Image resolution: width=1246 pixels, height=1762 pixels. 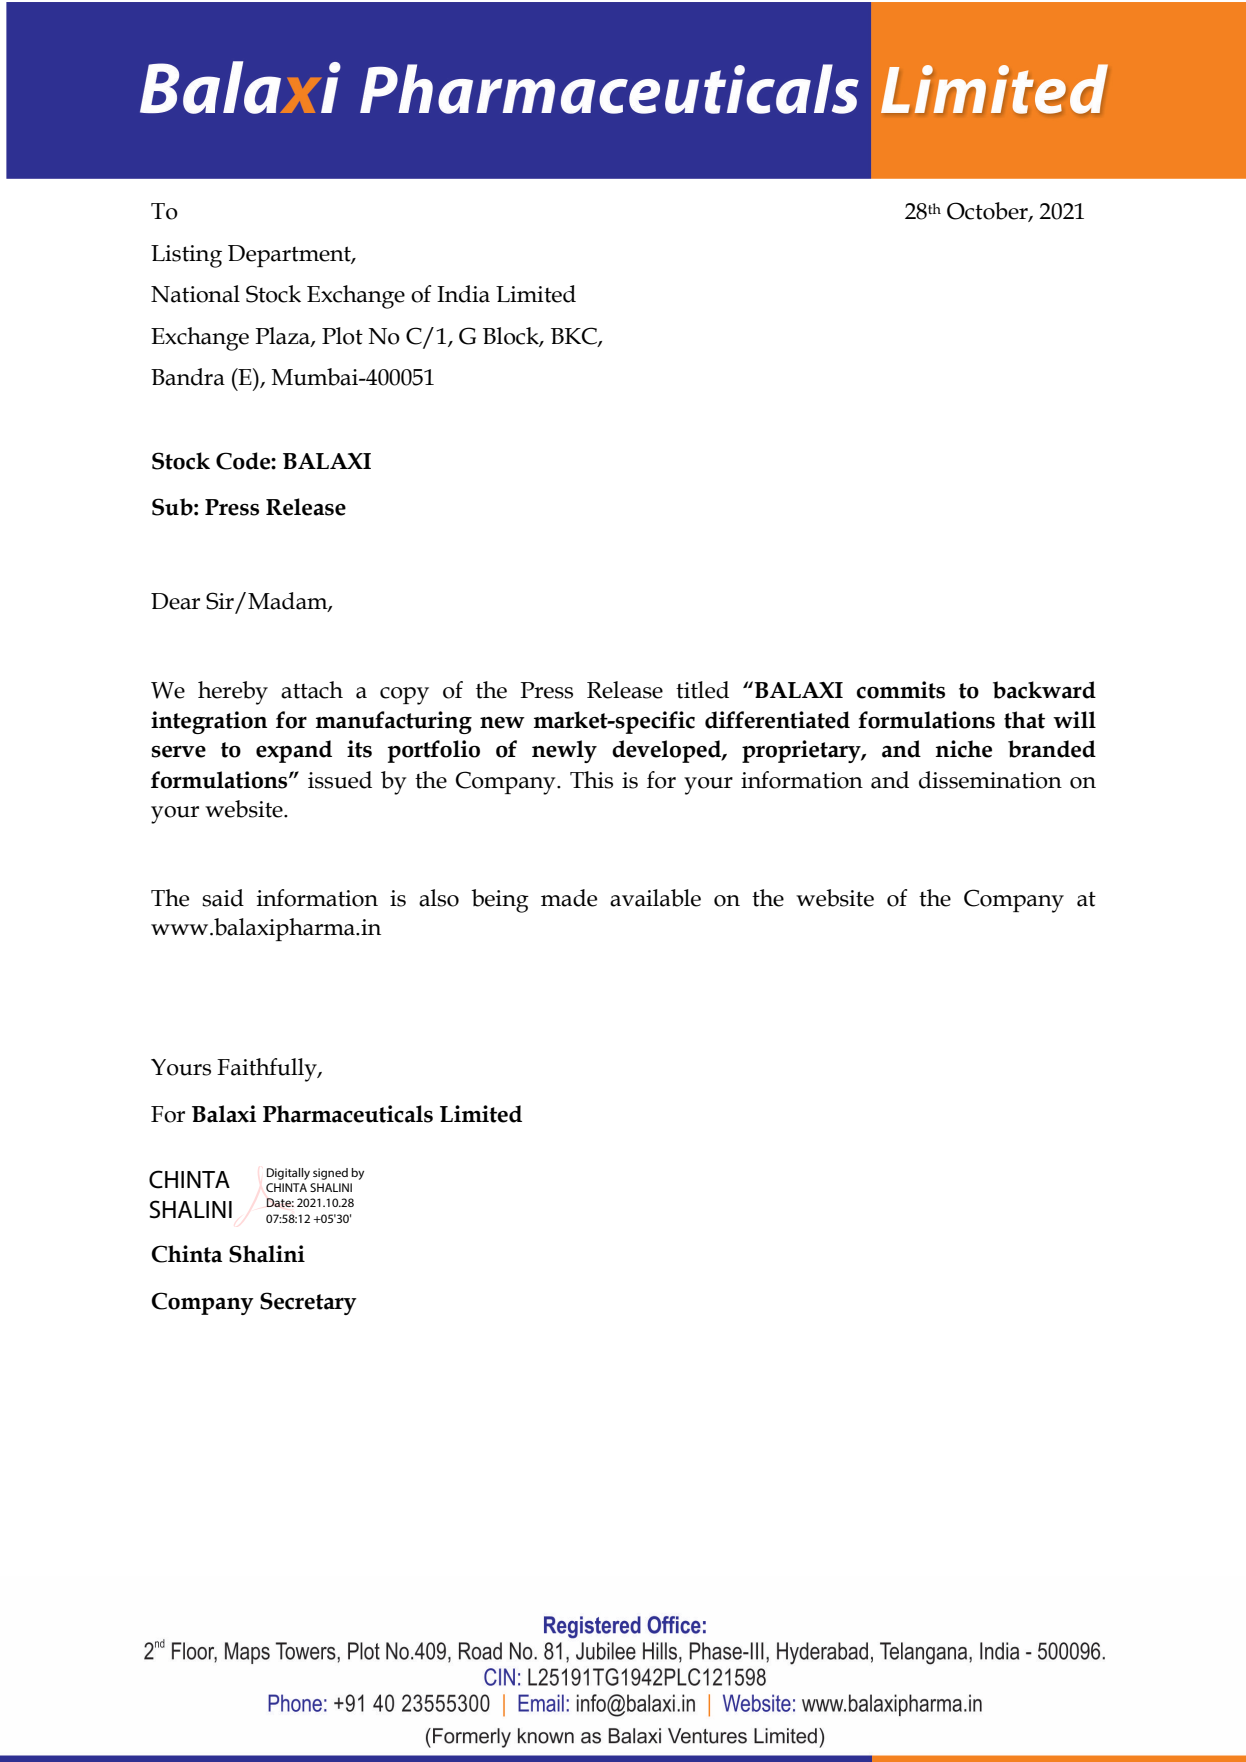 I want to click on National, so click(x=195, y=294).
